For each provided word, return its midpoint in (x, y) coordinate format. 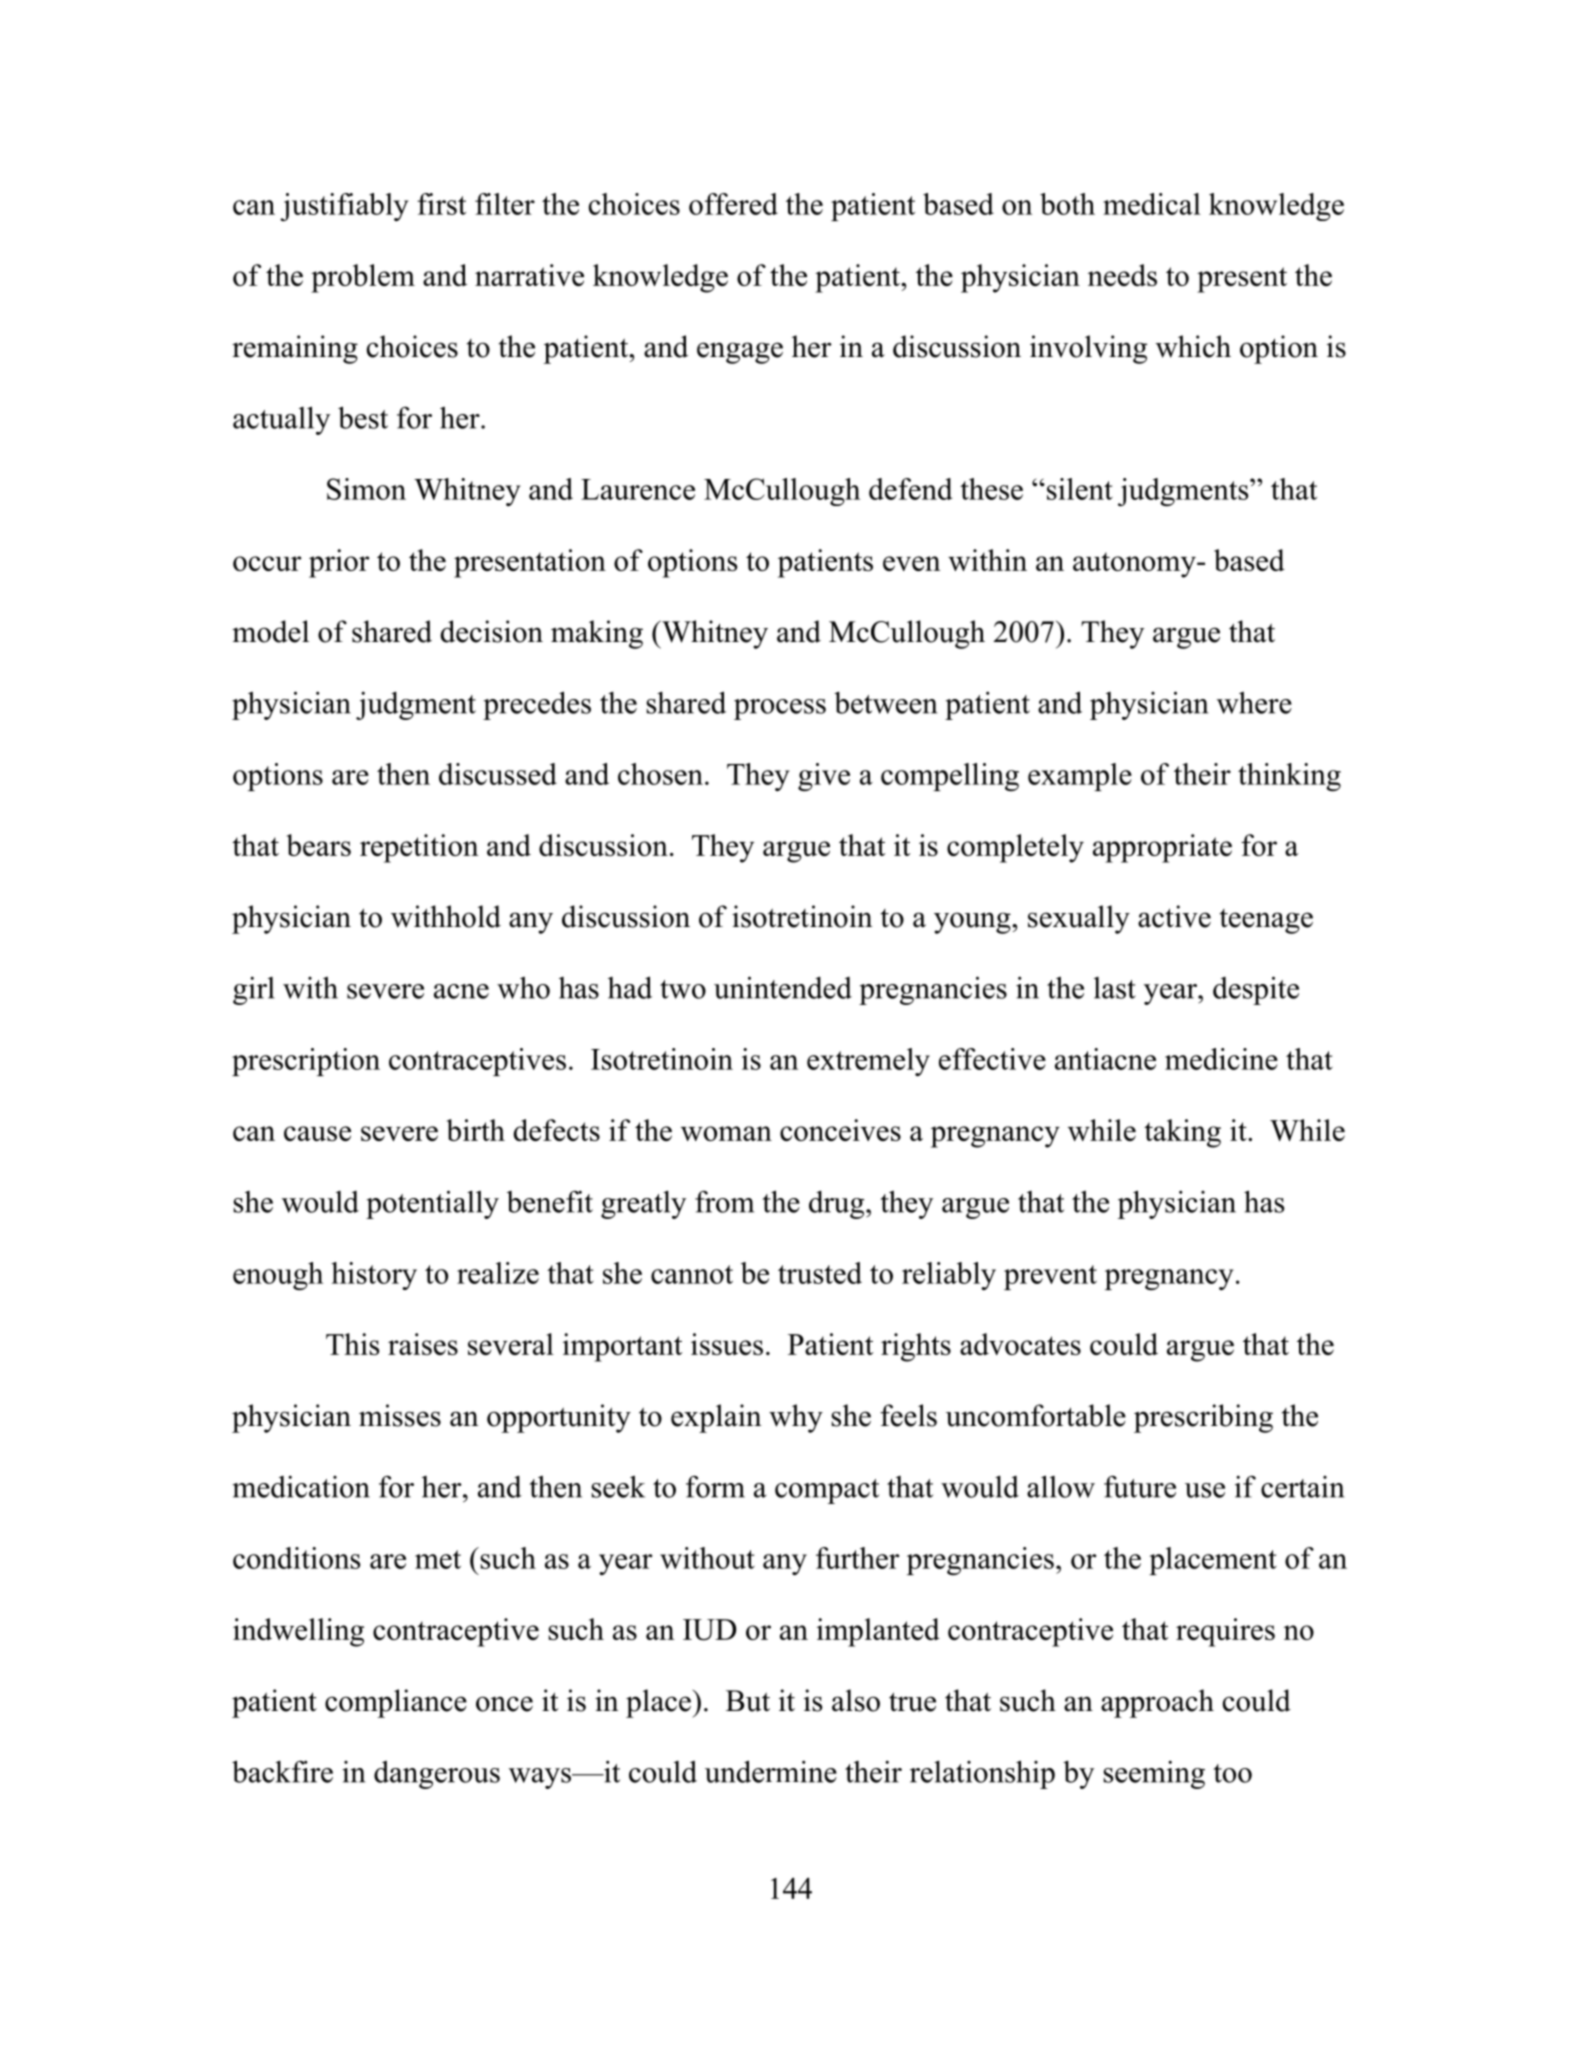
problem (363, 278)
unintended (783, 987)
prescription (306, 1062)
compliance (396, 1703)
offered (733, 204)
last (1115, 988)
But (748, 1701)
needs (1122, 275)
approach (1157, 1703)
